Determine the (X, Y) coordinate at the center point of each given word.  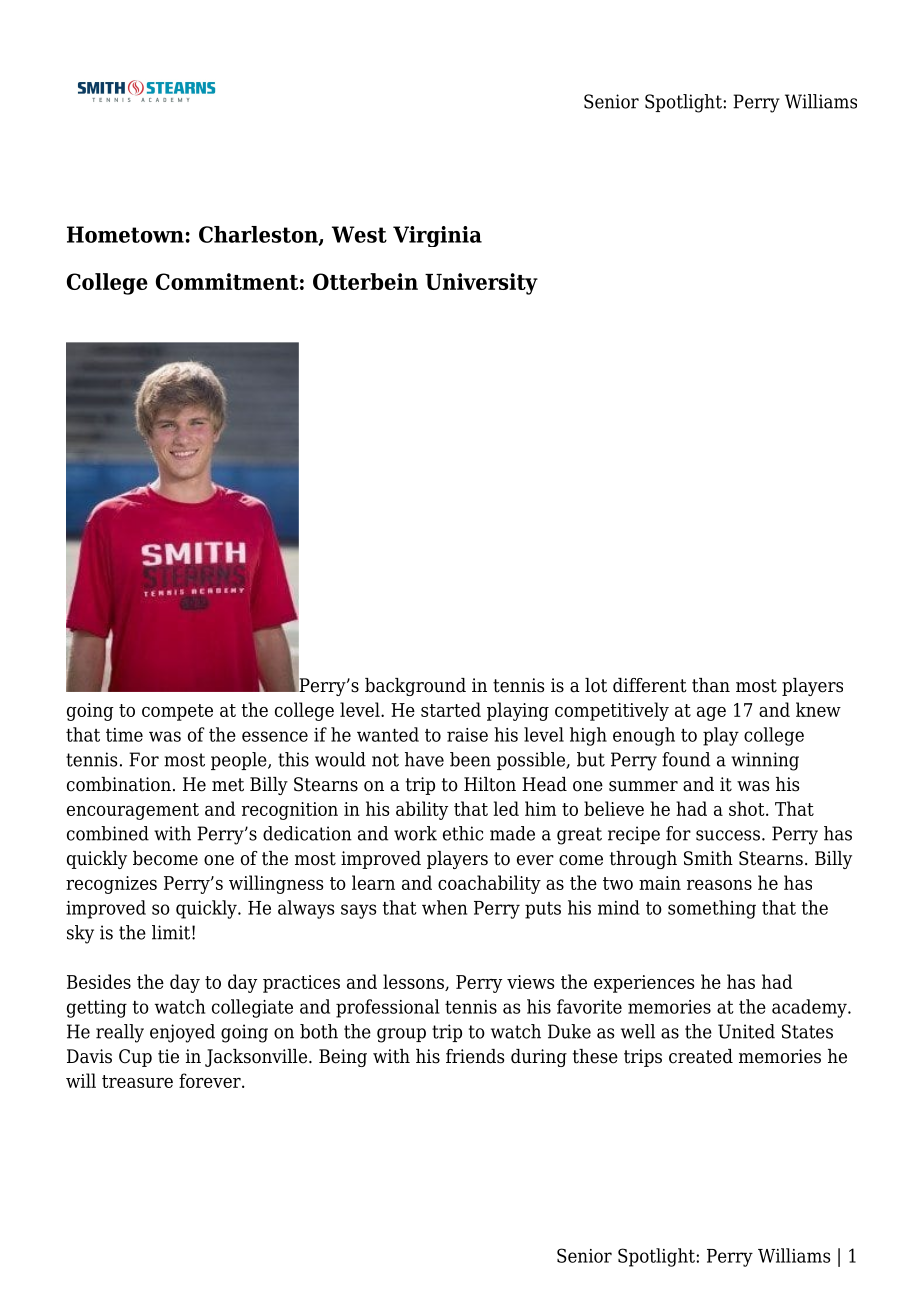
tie (168, 1056)
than (711, 685)
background (415, 687)
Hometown (125, 234)
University (481, 284)
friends (475, 1056)
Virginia (437, 236)
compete (177, 712)
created (701, 1056)
